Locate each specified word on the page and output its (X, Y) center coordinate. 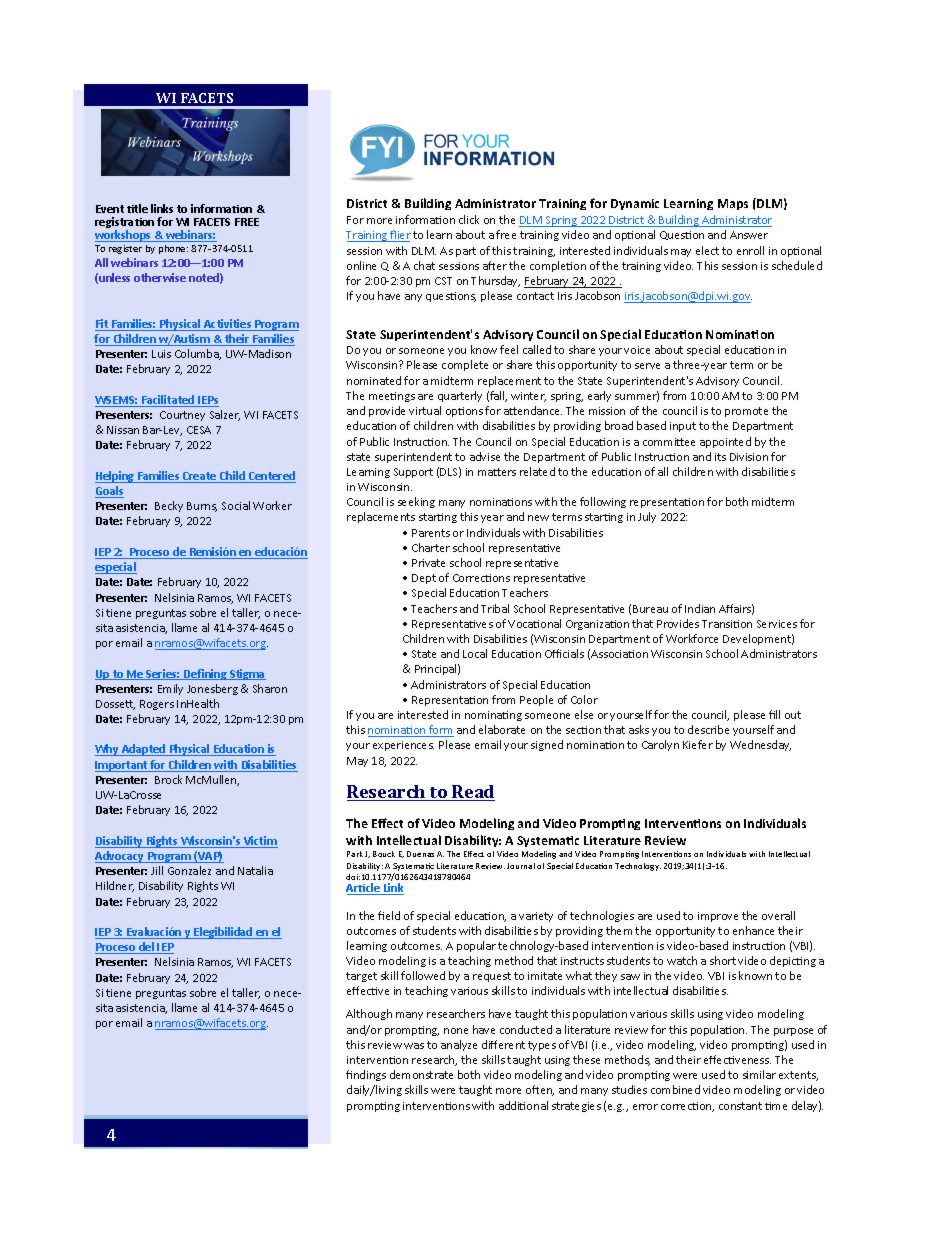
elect (707, 250)
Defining (205, 674)
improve (718, 917)
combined (675, 1089)
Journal (521, 866)
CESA (199, 430)
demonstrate (421, 1074)
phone (173, 249)
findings (366, 1075)
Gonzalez (189, 870)
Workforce (692, 638)
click (469, 219)
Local (475, 653)
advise (485, 456)
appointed (725, 442)
